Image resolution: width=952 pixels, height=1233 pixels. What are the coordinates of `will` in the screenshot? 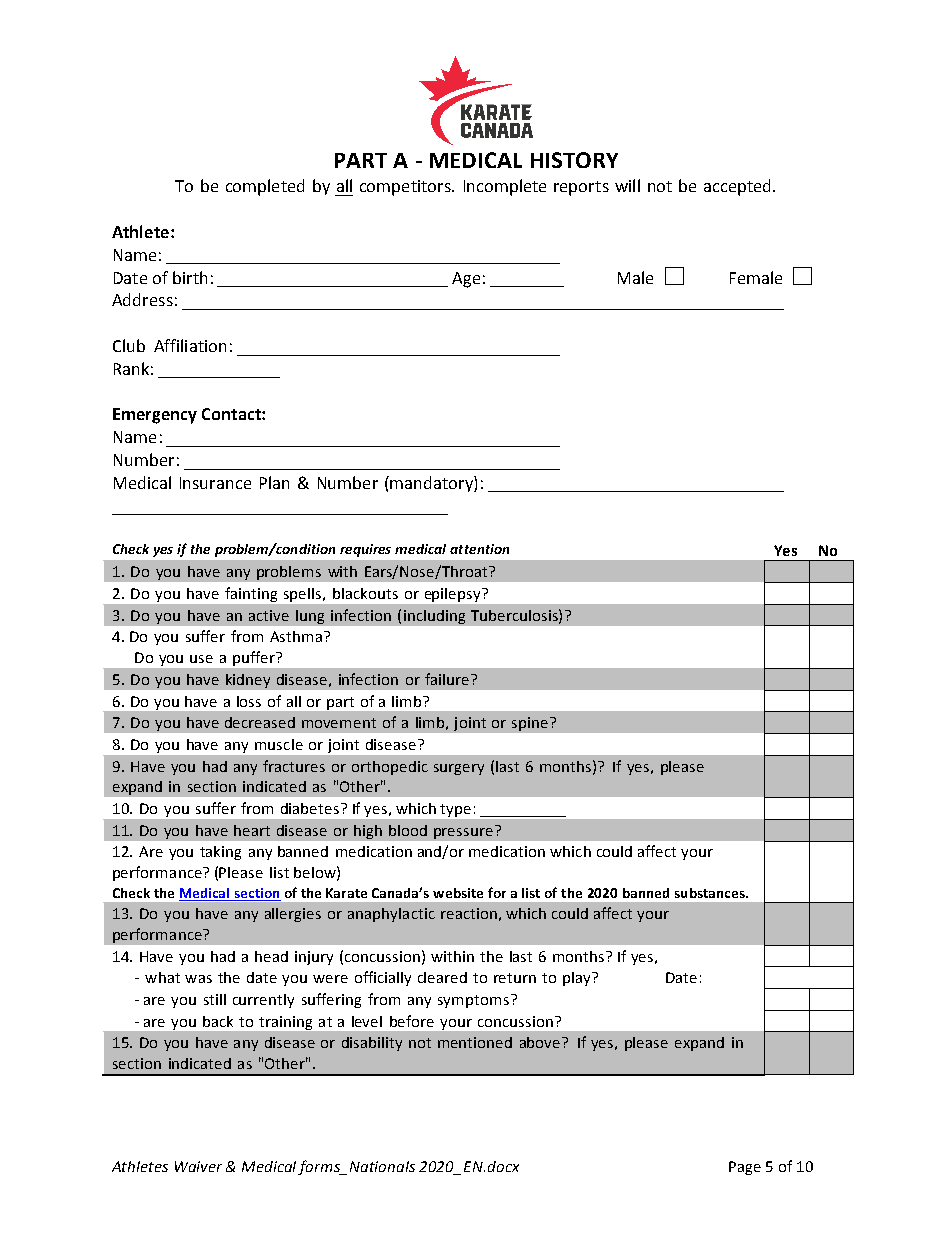 It's located at (627, 185).
